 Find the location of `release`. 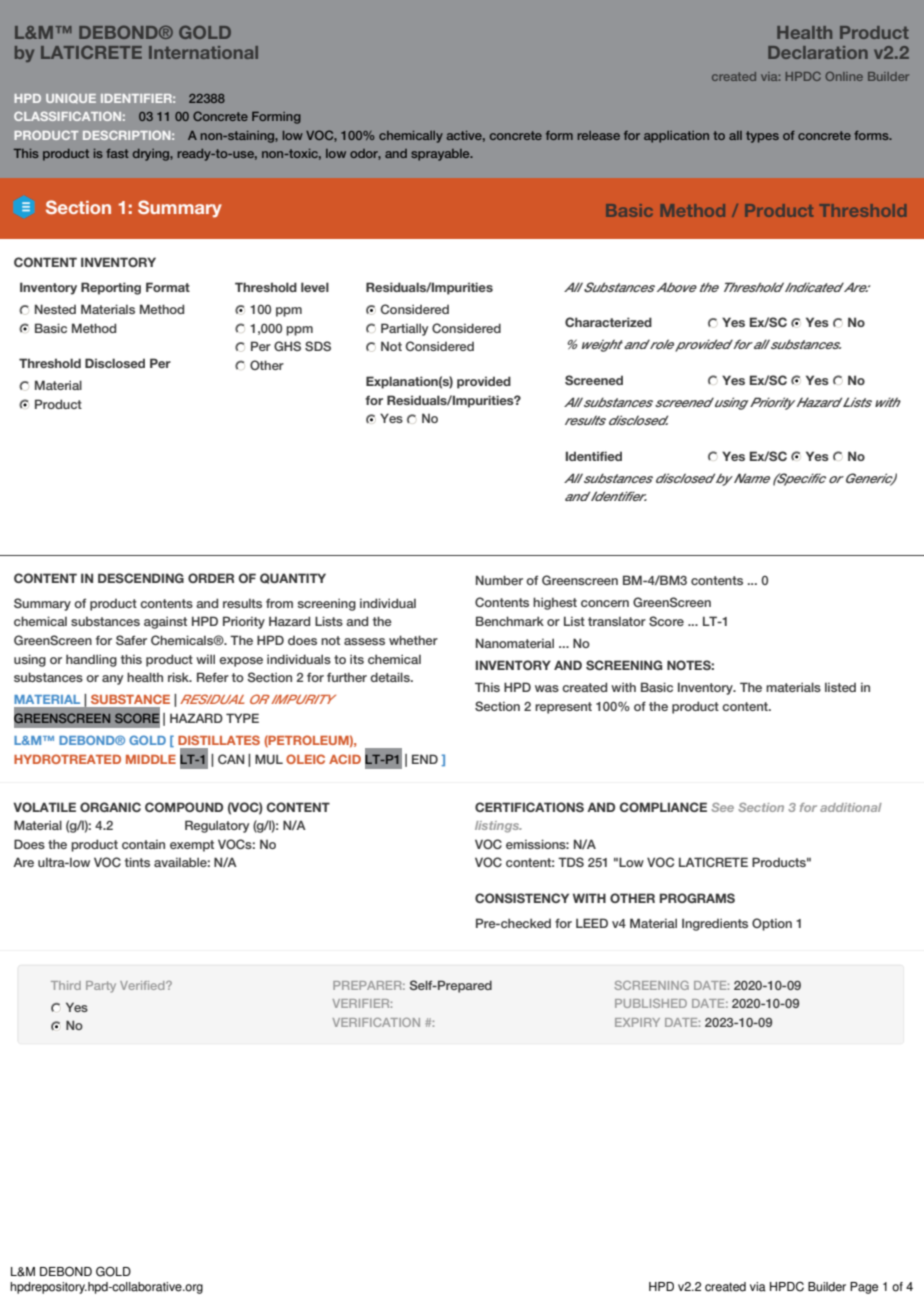

release is located at coordinates (599, 135).
